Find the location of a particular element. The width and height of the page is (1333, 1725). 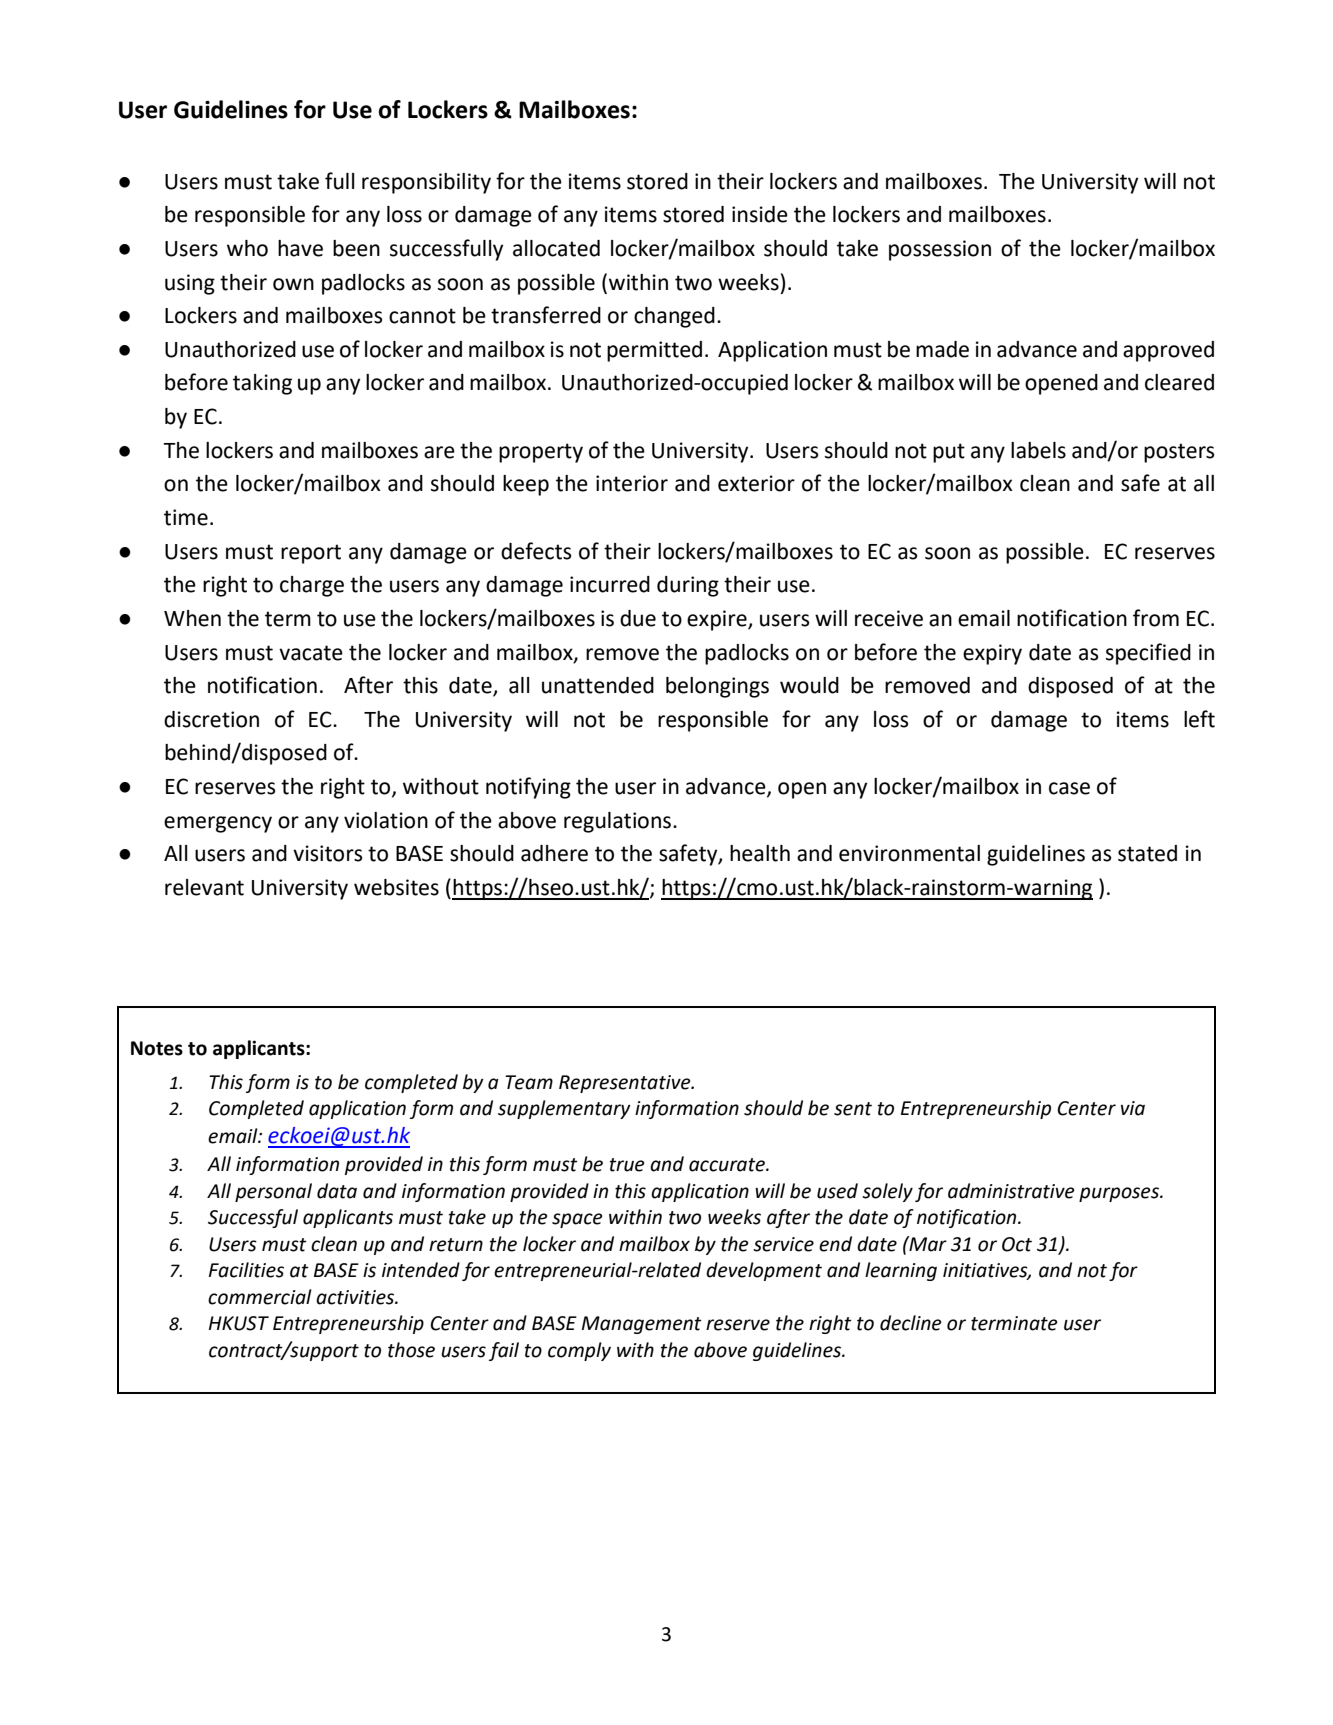

supplementary is located at coordinates (564, 1109).
